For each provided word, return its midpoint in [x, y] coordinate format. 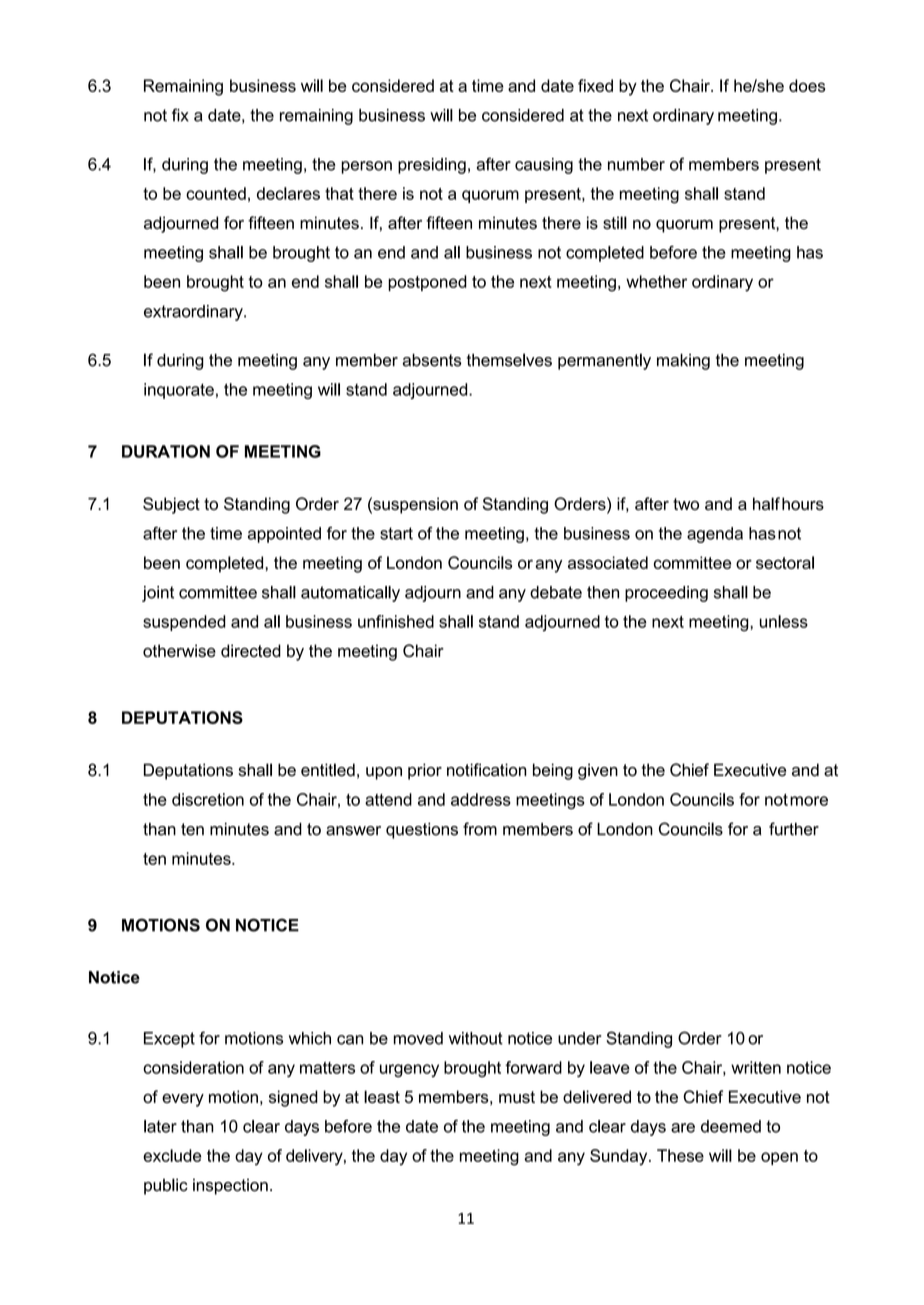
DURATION [166, 451]
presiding [432, 166]
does [807, 85]
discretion [208, 799]
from [480, 829]
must [517, 1097]
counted [216, 193]
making [683, 362]
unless [784, 621]
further [794, 829]
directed [251, 650]
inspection [230, 1187]
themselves [509, 360]
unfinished [396, 621]
